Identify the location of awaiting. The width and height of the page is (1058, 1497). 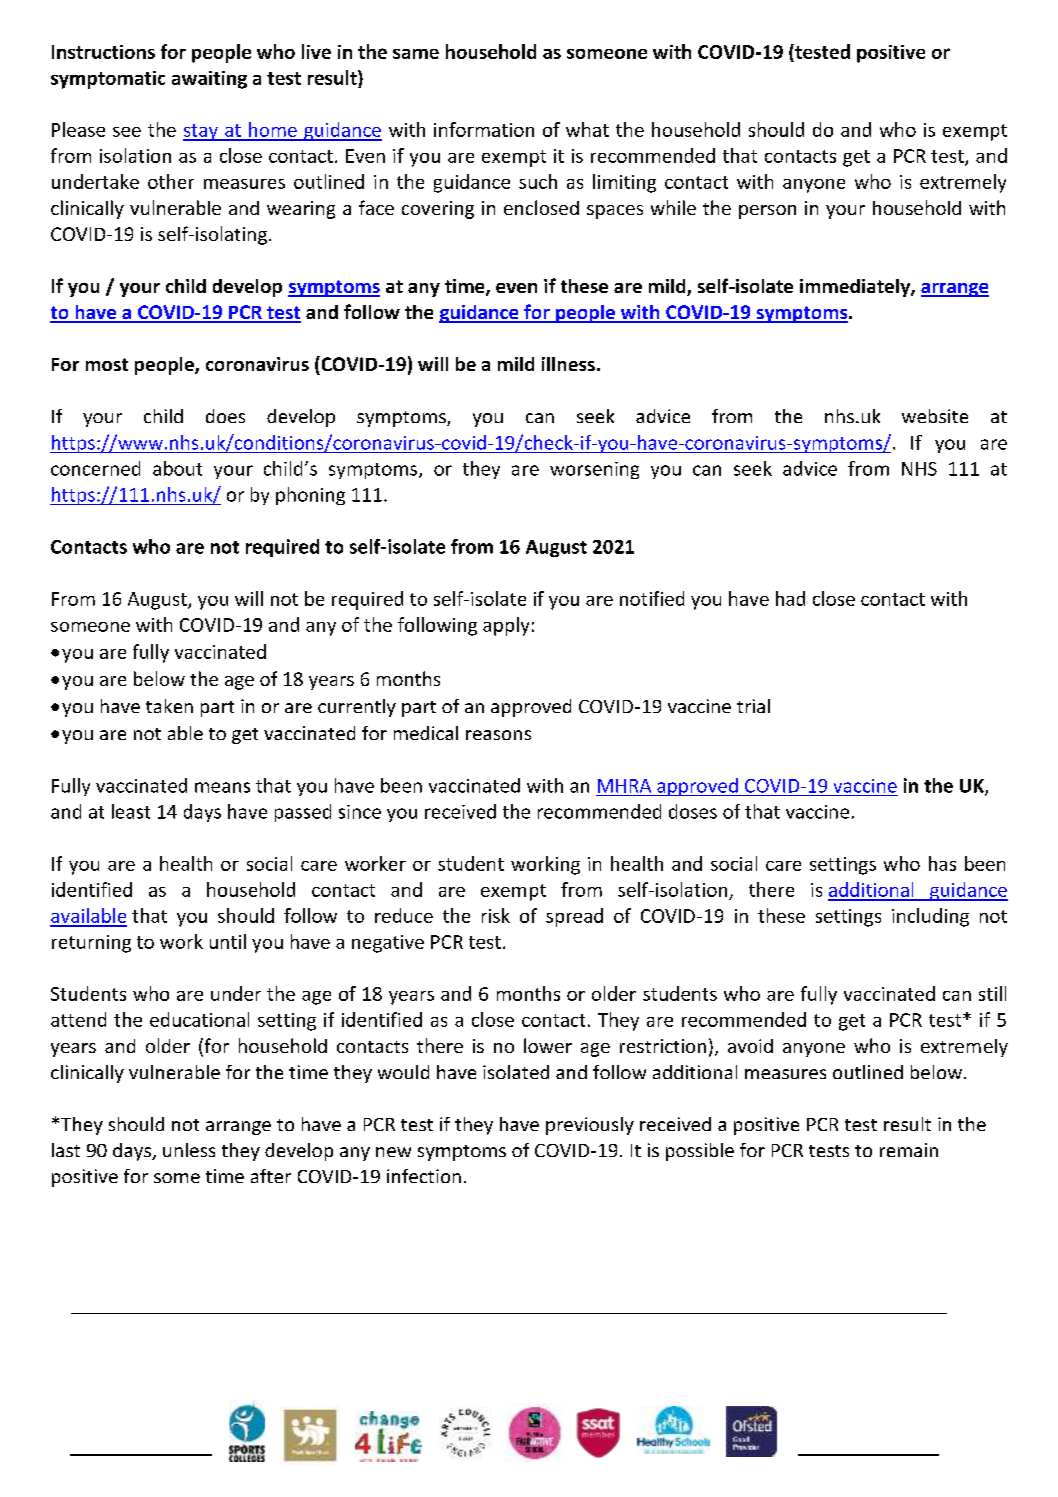
(209, 80).
